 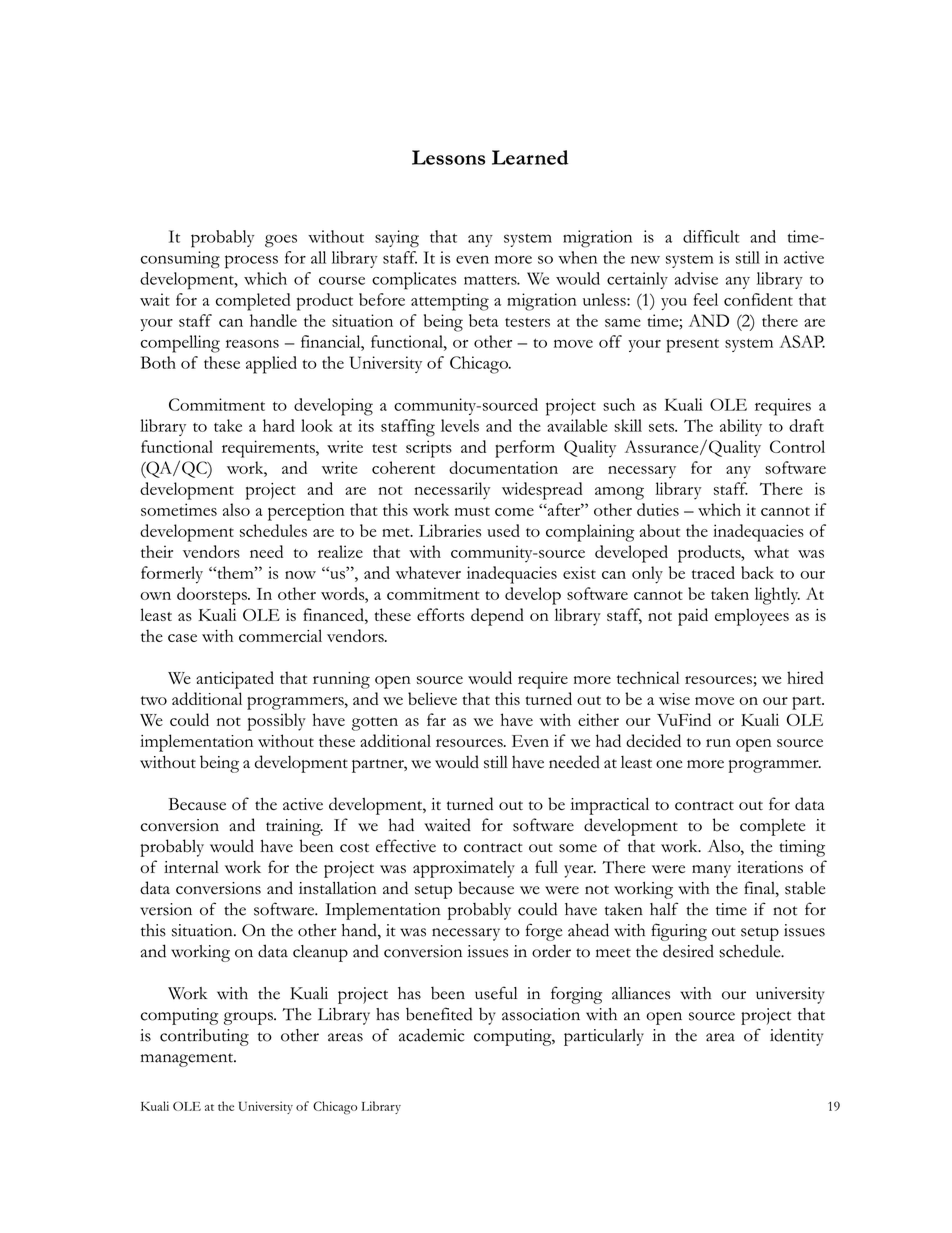 I want to click on present, so click(x=692, y=346).
